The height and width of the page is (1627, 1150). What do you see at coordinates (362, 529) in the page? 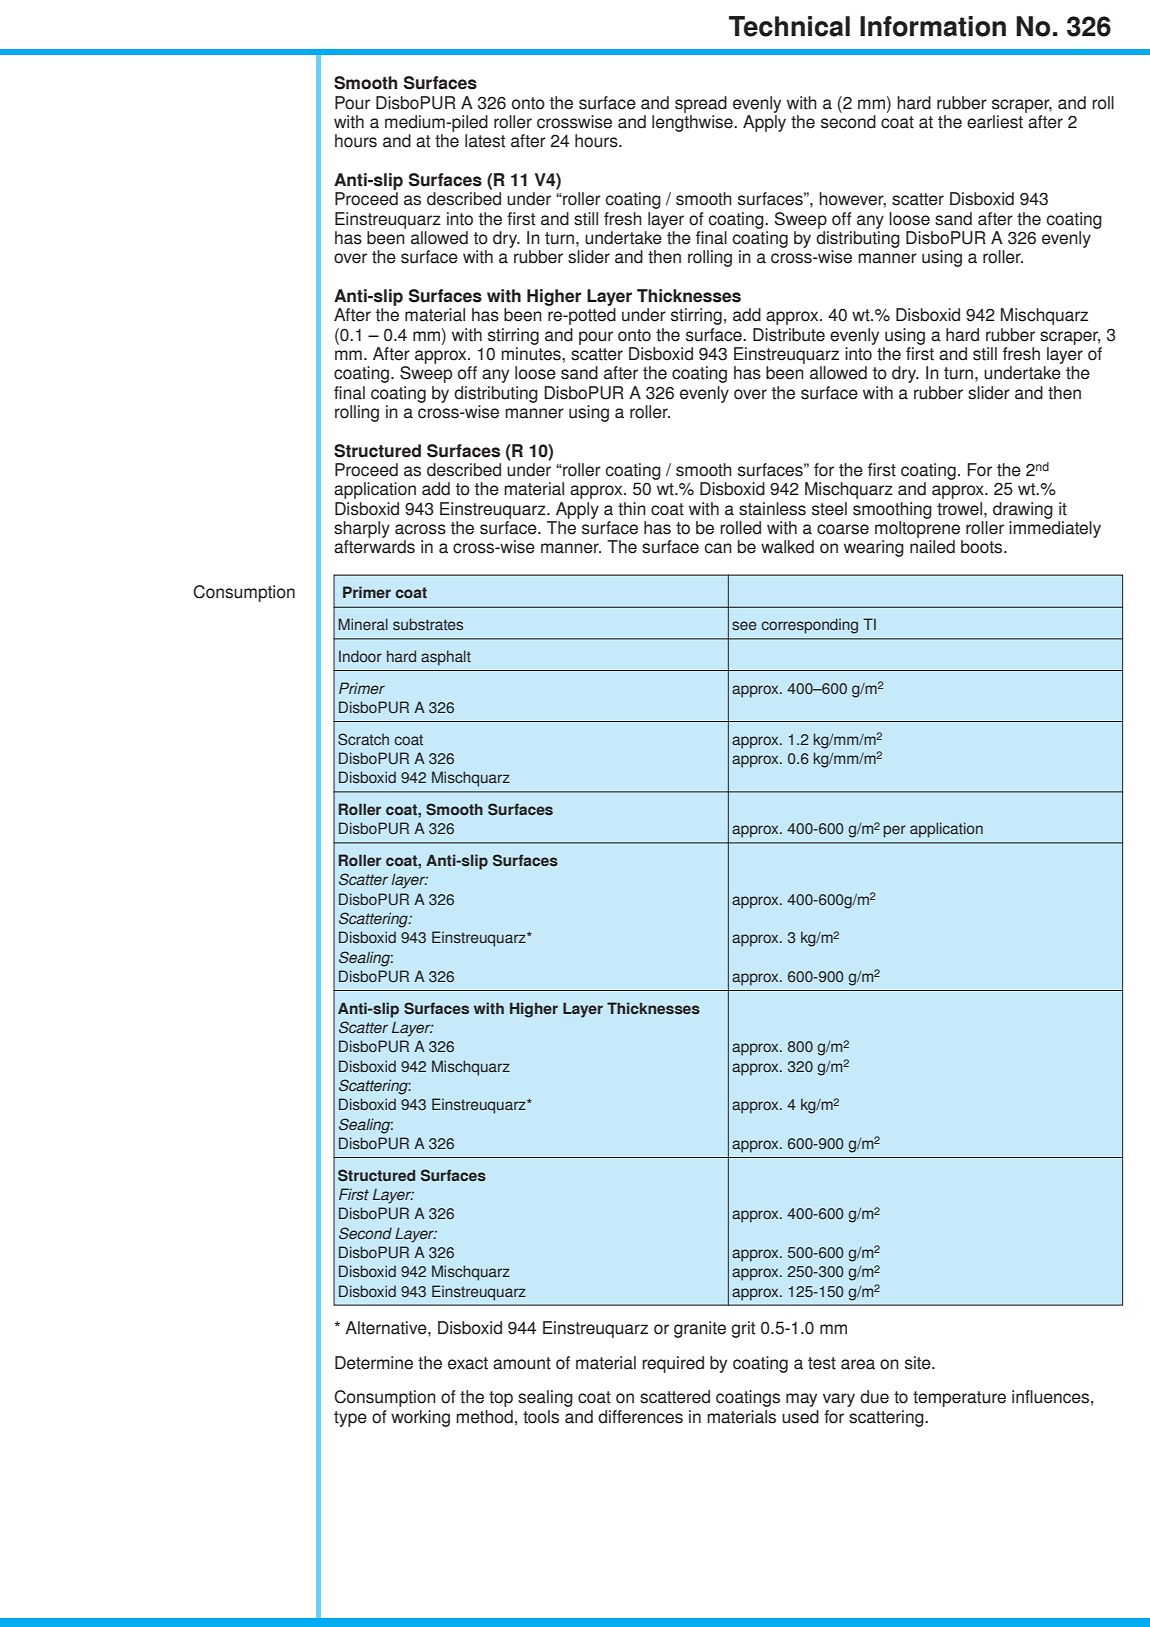
I see `sharply` at bounding box center [362, 529].
